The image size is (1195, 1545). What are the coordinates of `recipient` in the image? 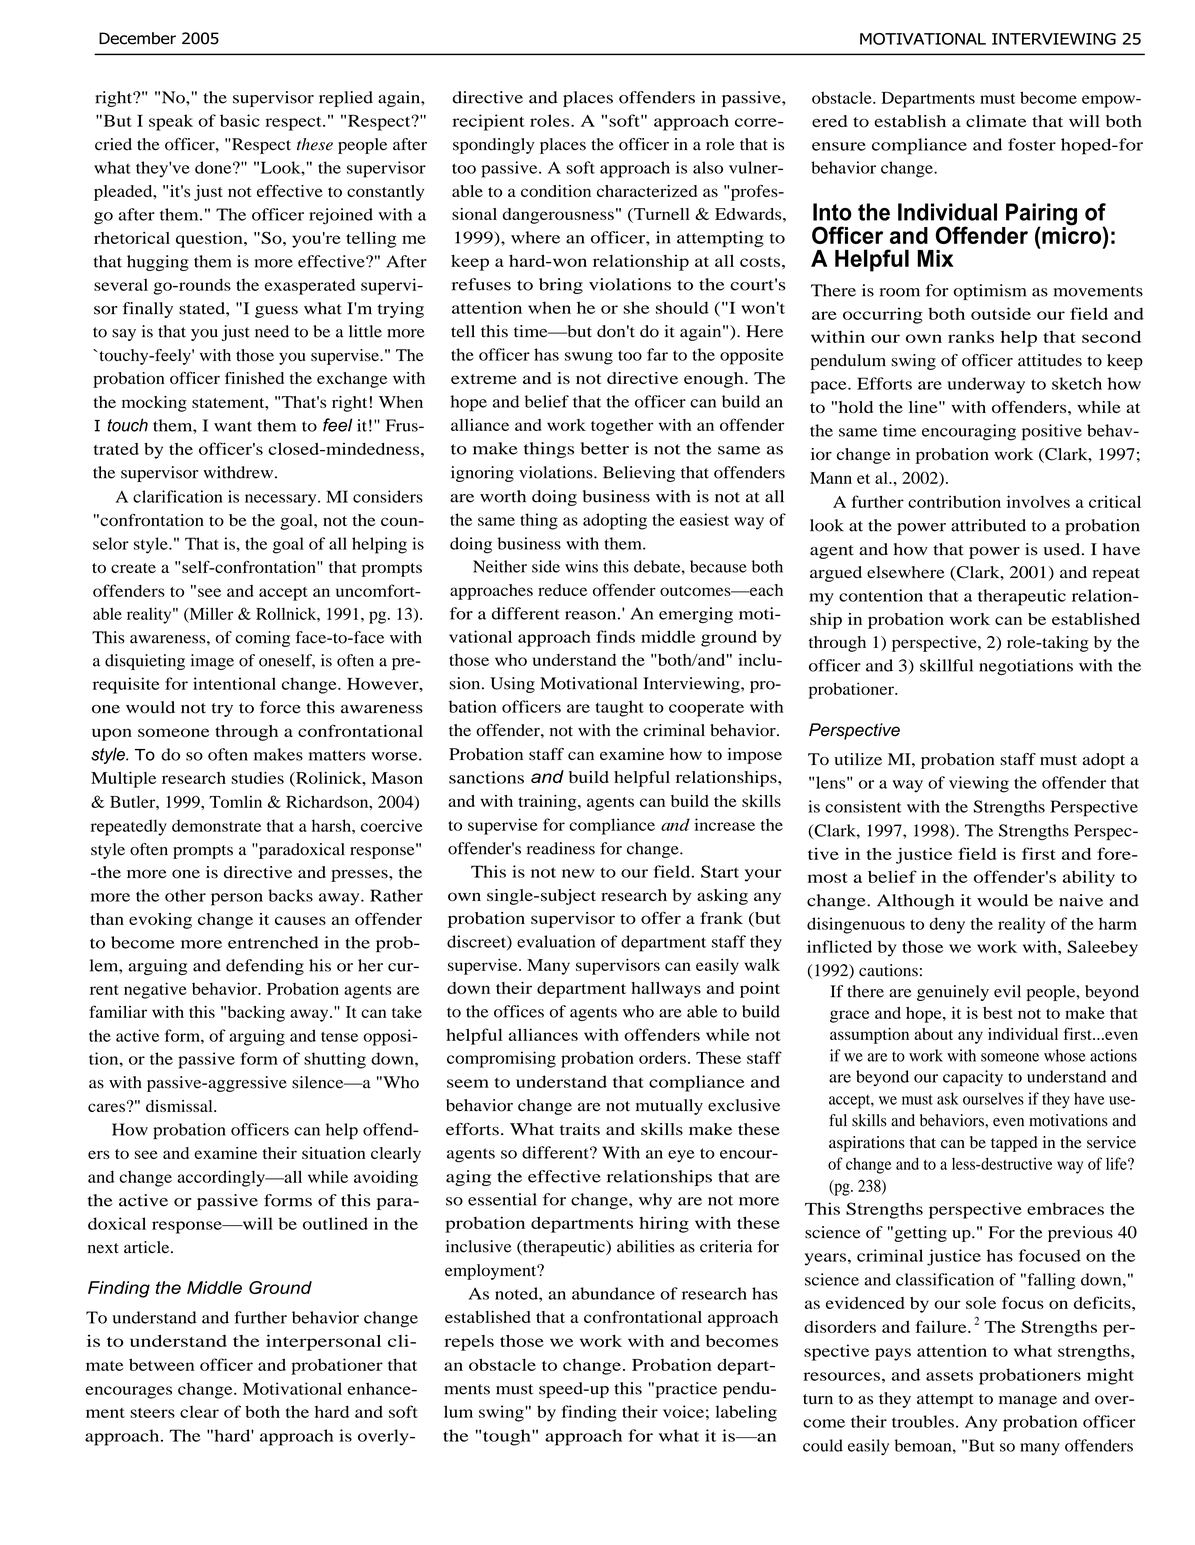 It's located at (488, 122).
